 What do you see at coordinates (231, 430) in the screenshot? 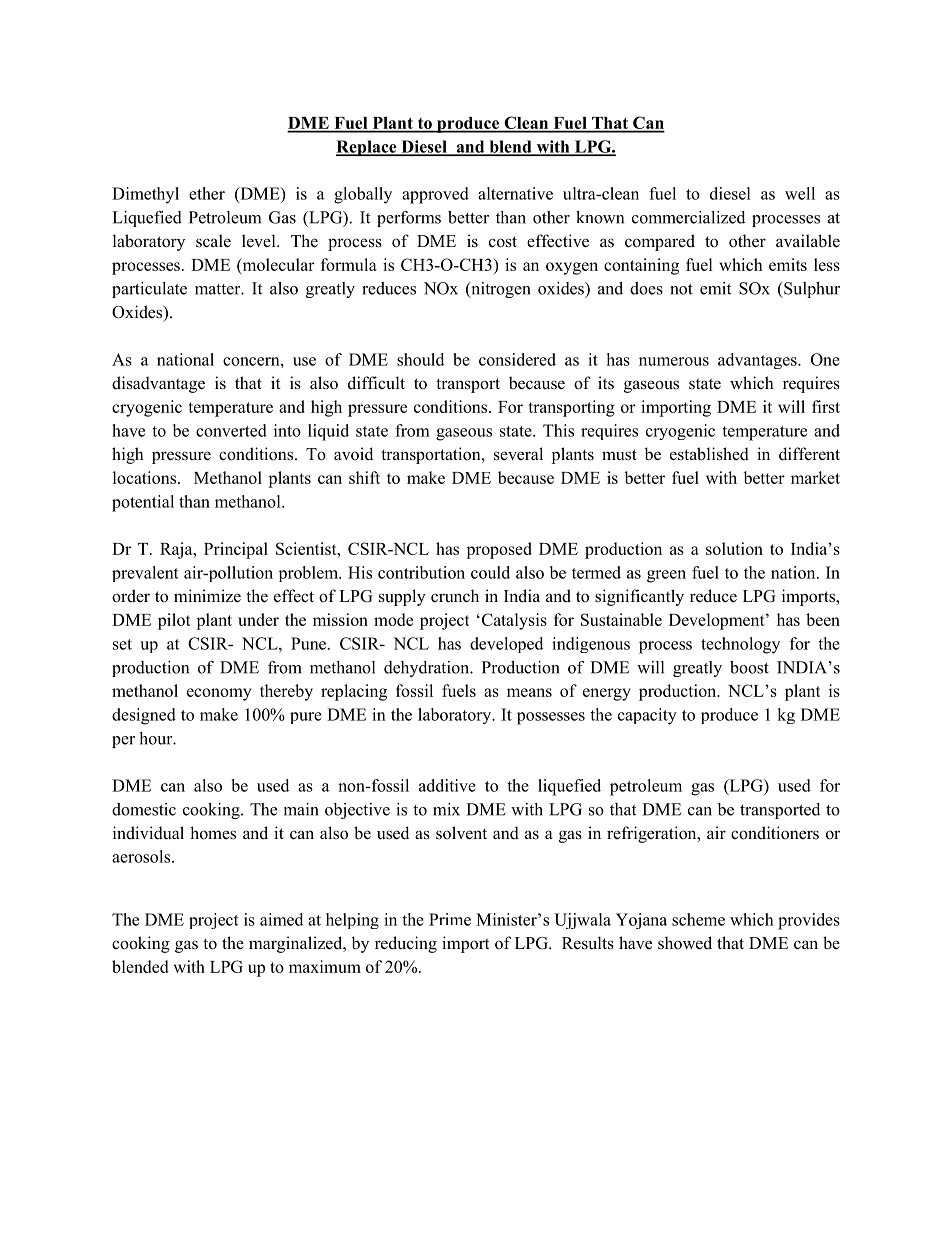
I see `converted` at bounding box center [231, 430].
